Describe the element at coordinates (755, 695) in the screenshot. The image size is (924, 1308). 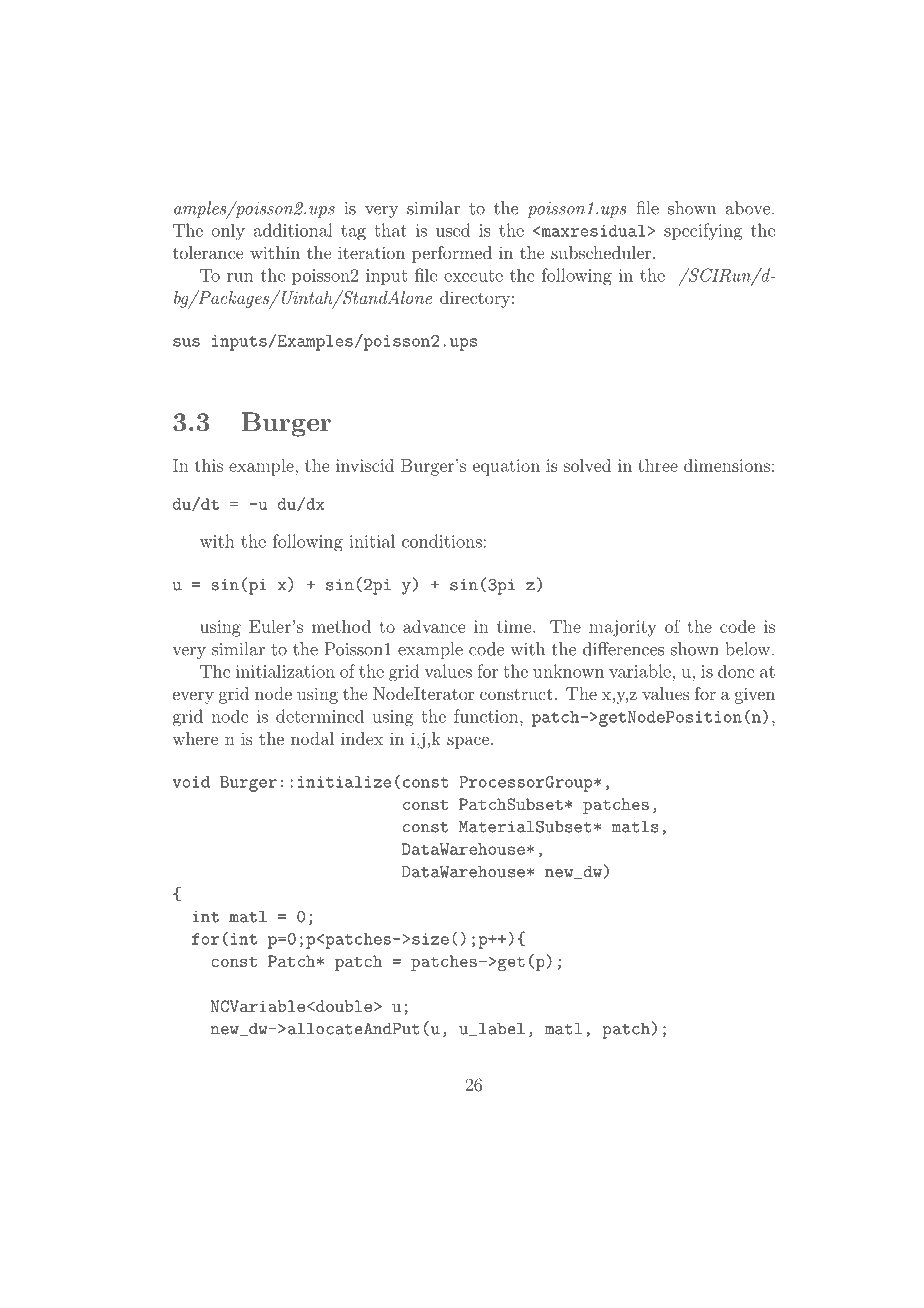
I see `given` at that location.
